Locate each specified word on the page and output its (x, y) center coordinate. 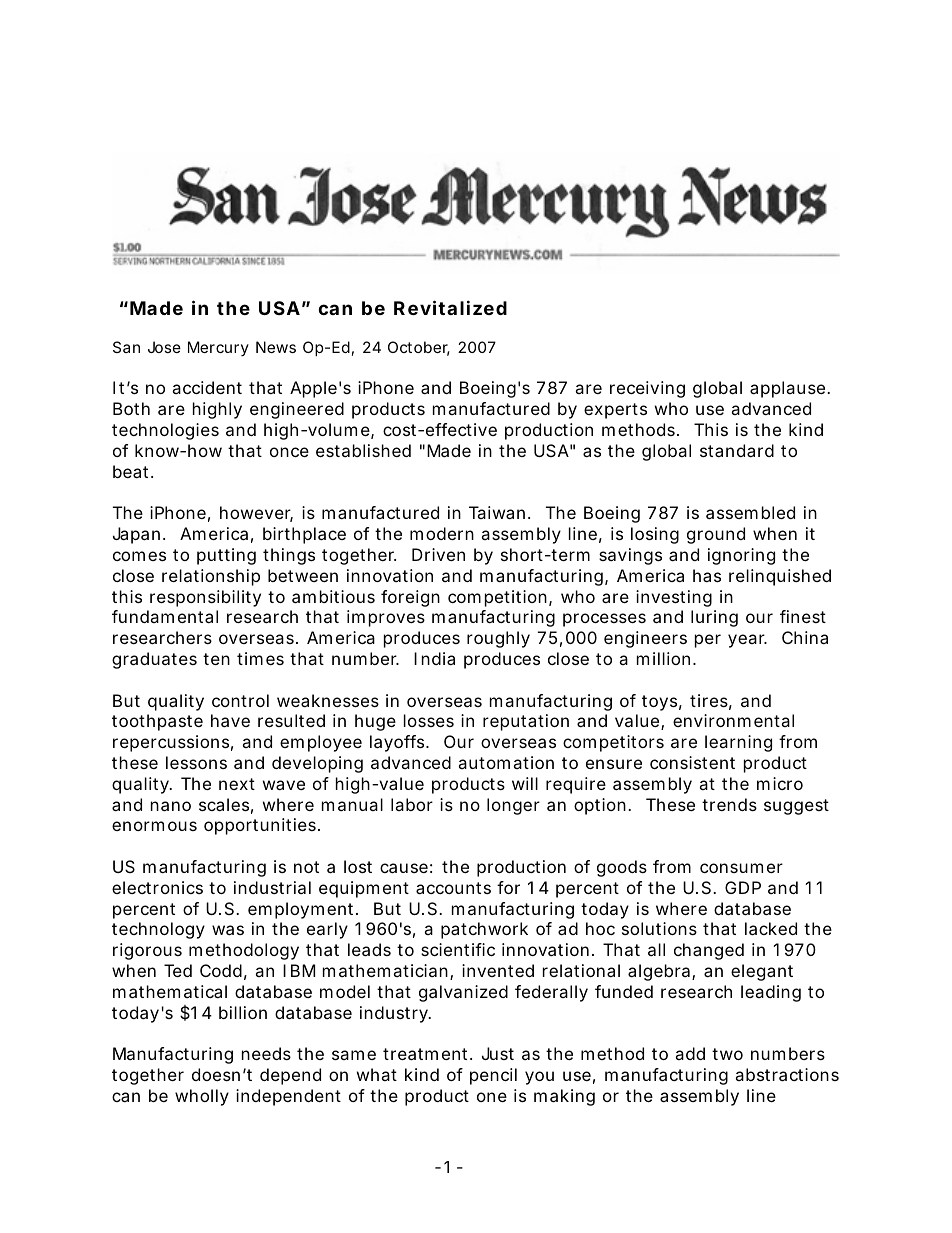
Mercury (218, 348)
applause (789, 389)
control (240, 700)
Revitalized (450, 307)
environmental (733, 720)
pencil (493, 1076)
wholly (202, 1097)
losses (429, 720)
